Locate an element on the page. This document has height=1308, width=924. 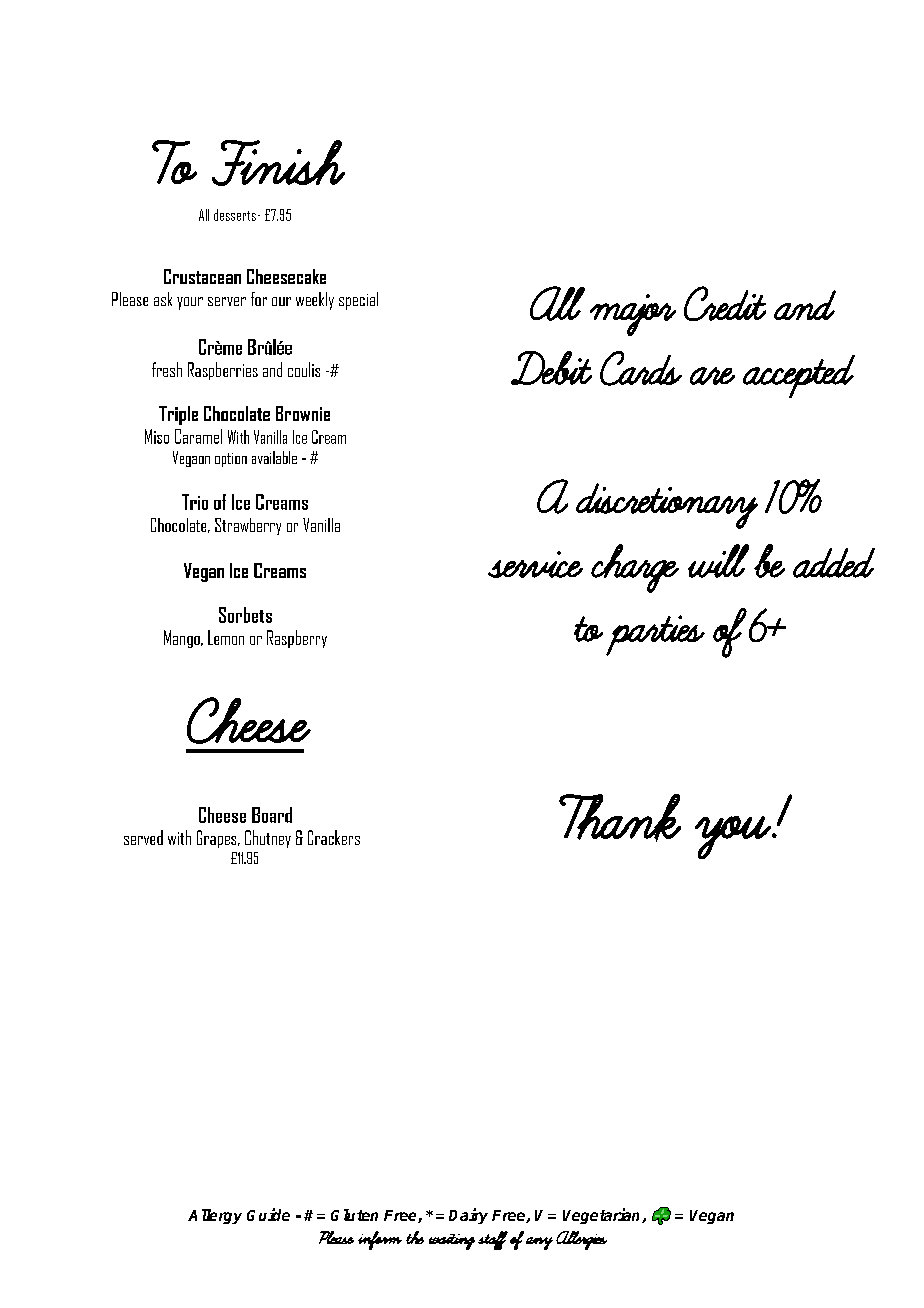
Allergy is located at coordinates (215, 1216).
